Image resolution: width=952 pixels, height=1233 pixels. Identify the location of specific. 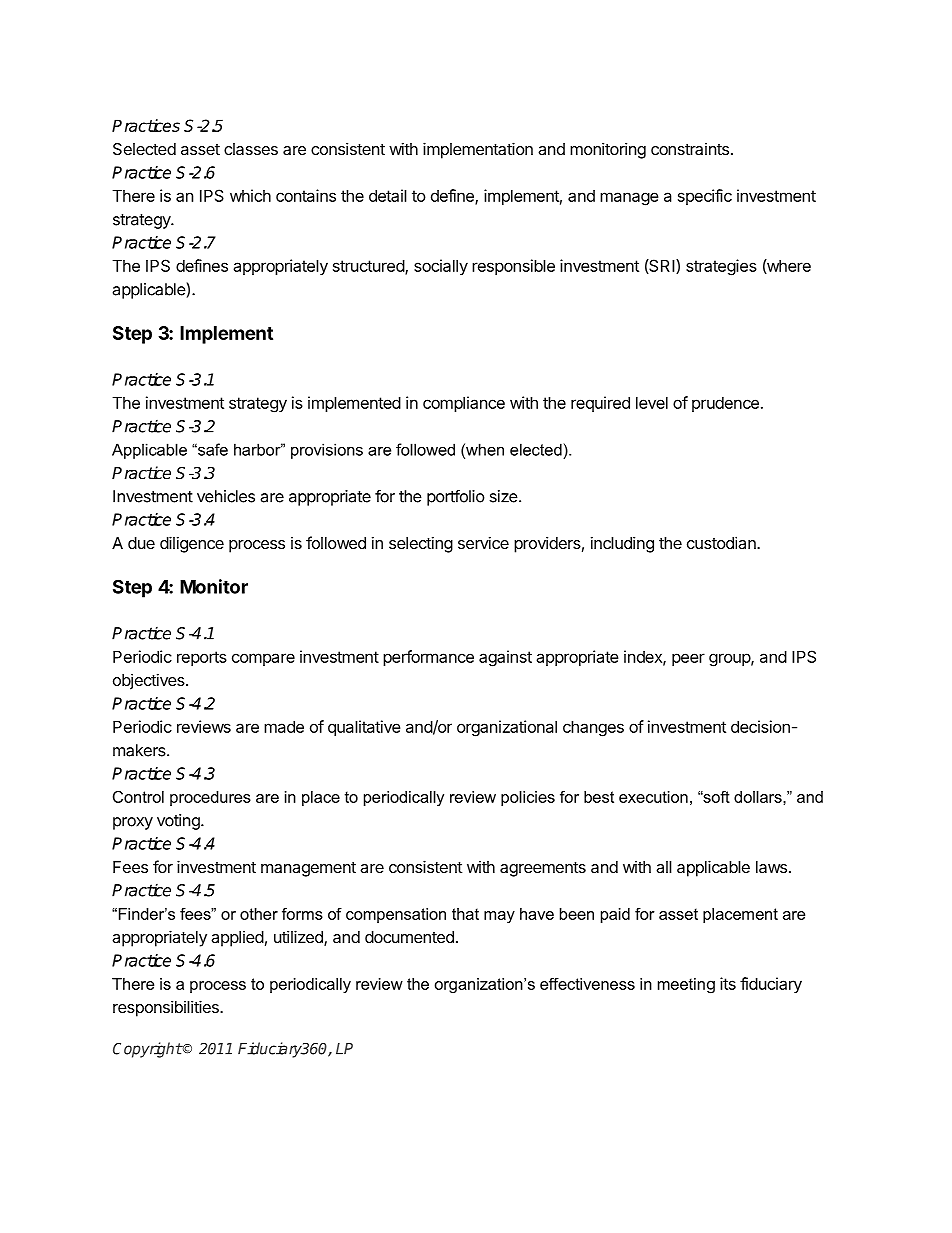
(705, 197).
